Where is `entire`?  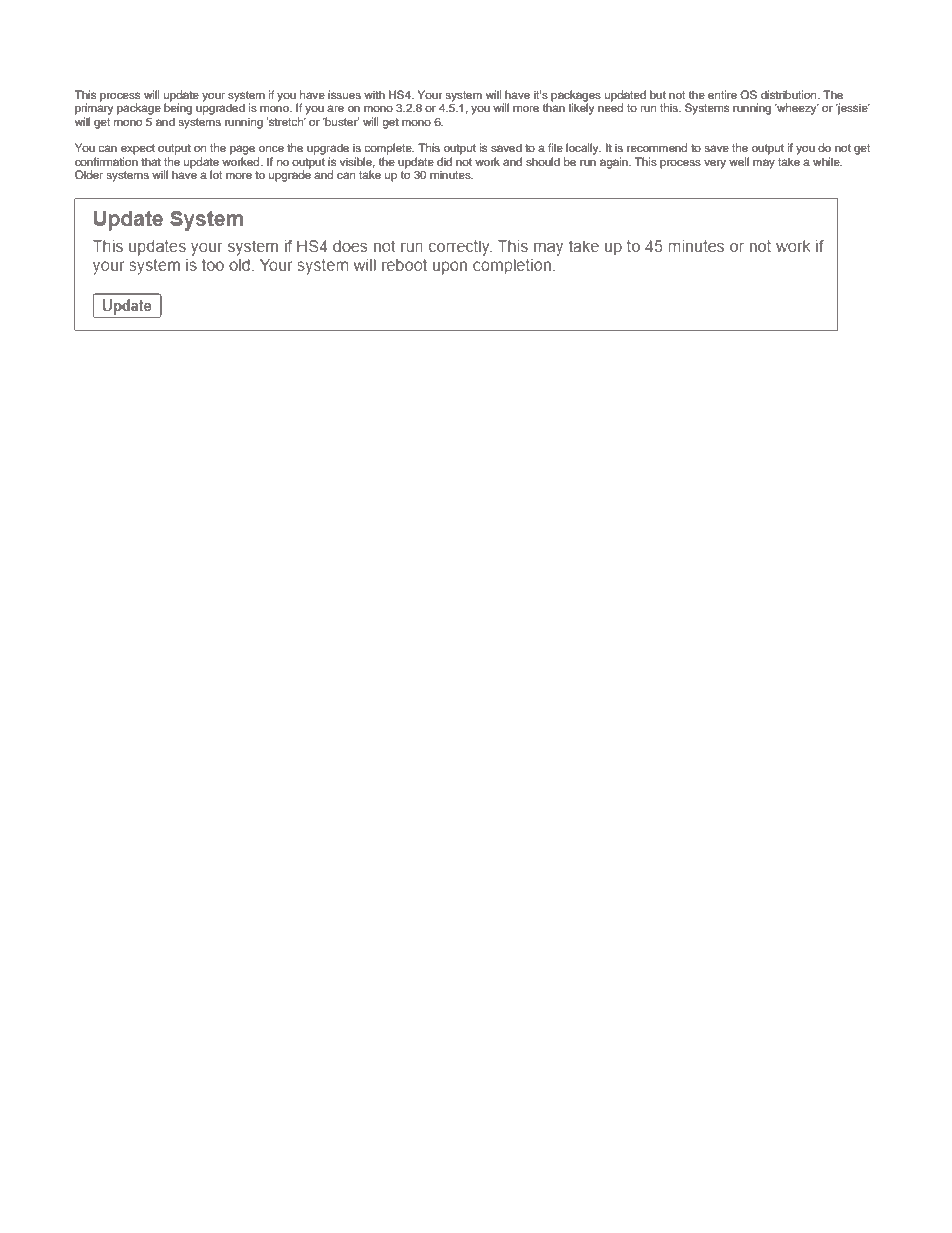
entire is located at coordinates (722, 94).
